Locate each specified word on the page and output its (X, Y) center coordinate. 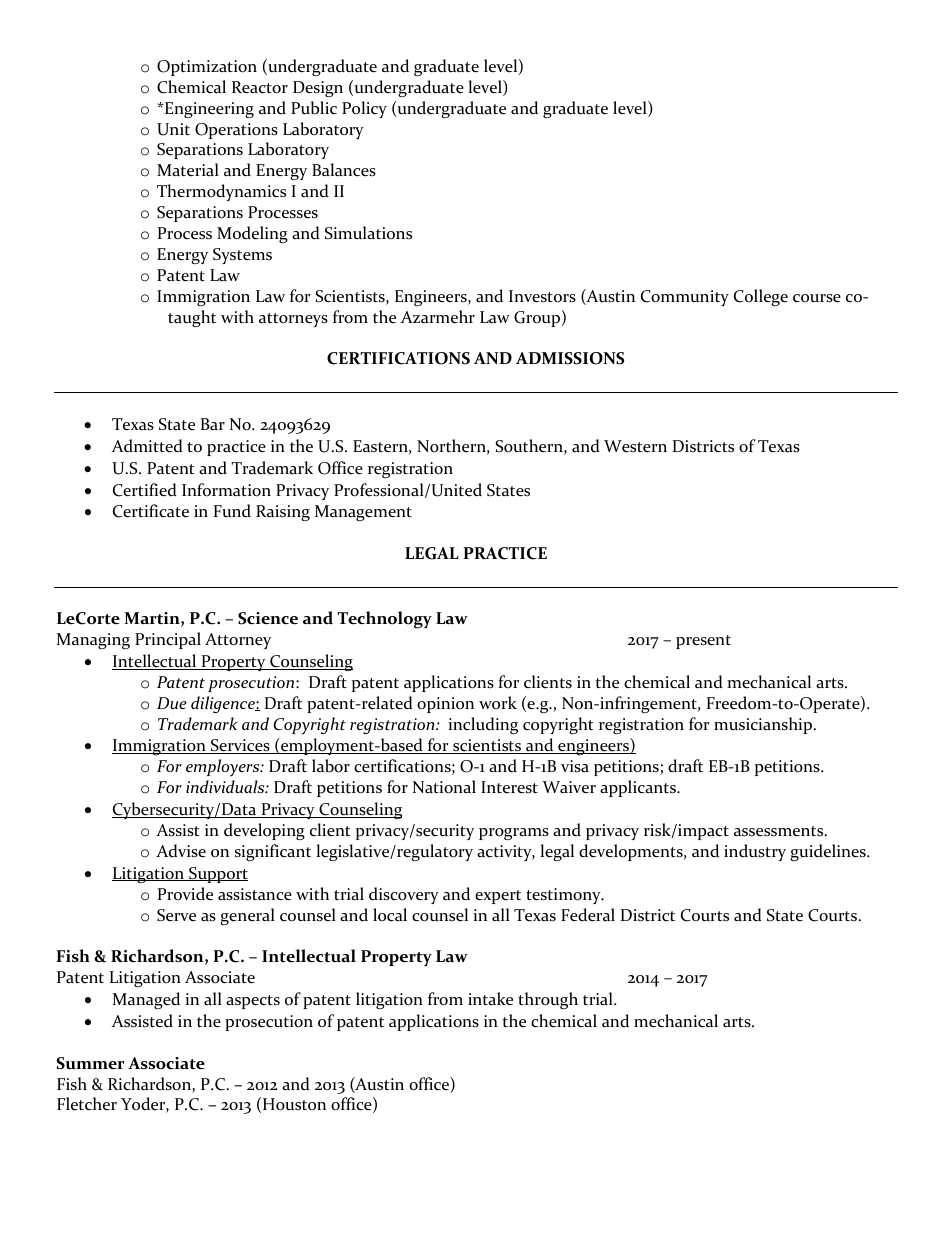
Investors (542, 296)
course (817, 298)
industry (755, 852)
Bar (213, 424)
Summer (90, 1063)
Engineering (208, 110)
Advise (181, 851)
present (703, 642)
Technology (384, 620)
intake (490, 998)
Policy (364, 109)
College (761, 297)
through (548, 1000)
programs (514, 834)
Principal (168, 640)
